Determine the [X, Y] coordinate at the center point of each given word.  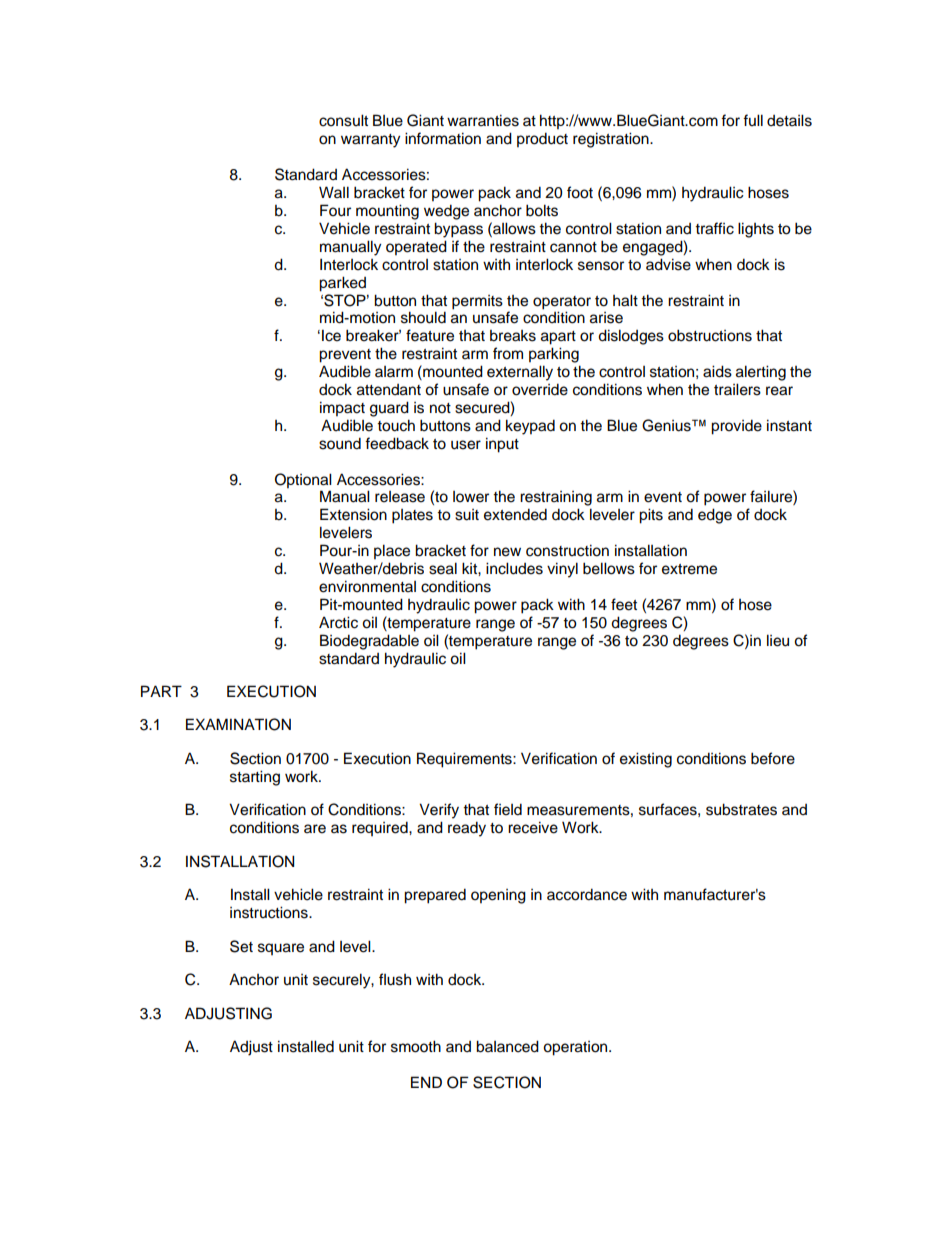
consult [343, 120]
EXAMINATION [238, 724]
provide [736, 427]
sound [340, 443]
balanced [507, 1046]
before [773, 758]
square [281, 949]
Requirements [465, 760]
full [753, 120]
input [502, 445]
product [542, 140]
